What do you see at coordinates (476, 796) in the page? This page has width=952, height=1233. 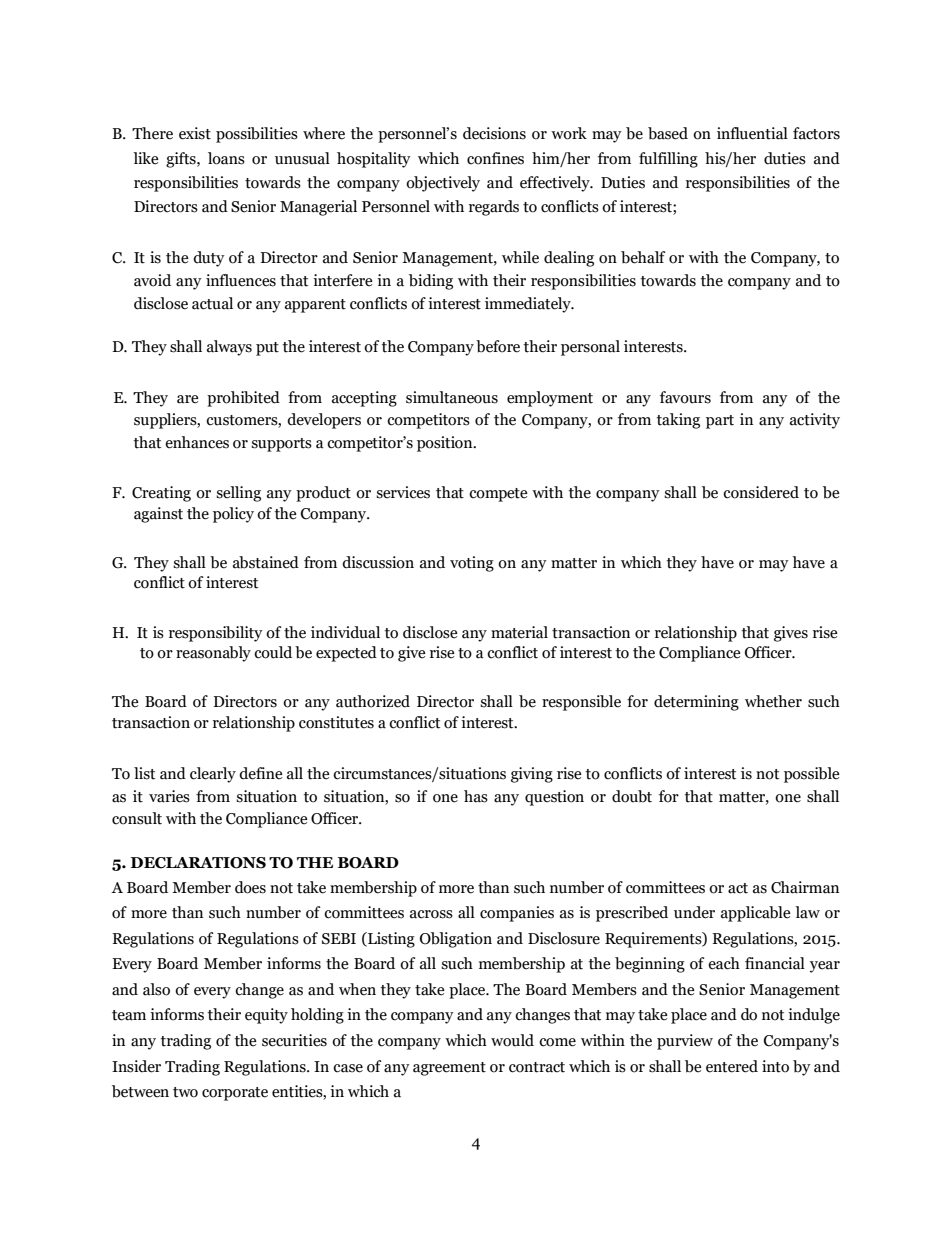 I see `has` at bounding box center [476, 796].
